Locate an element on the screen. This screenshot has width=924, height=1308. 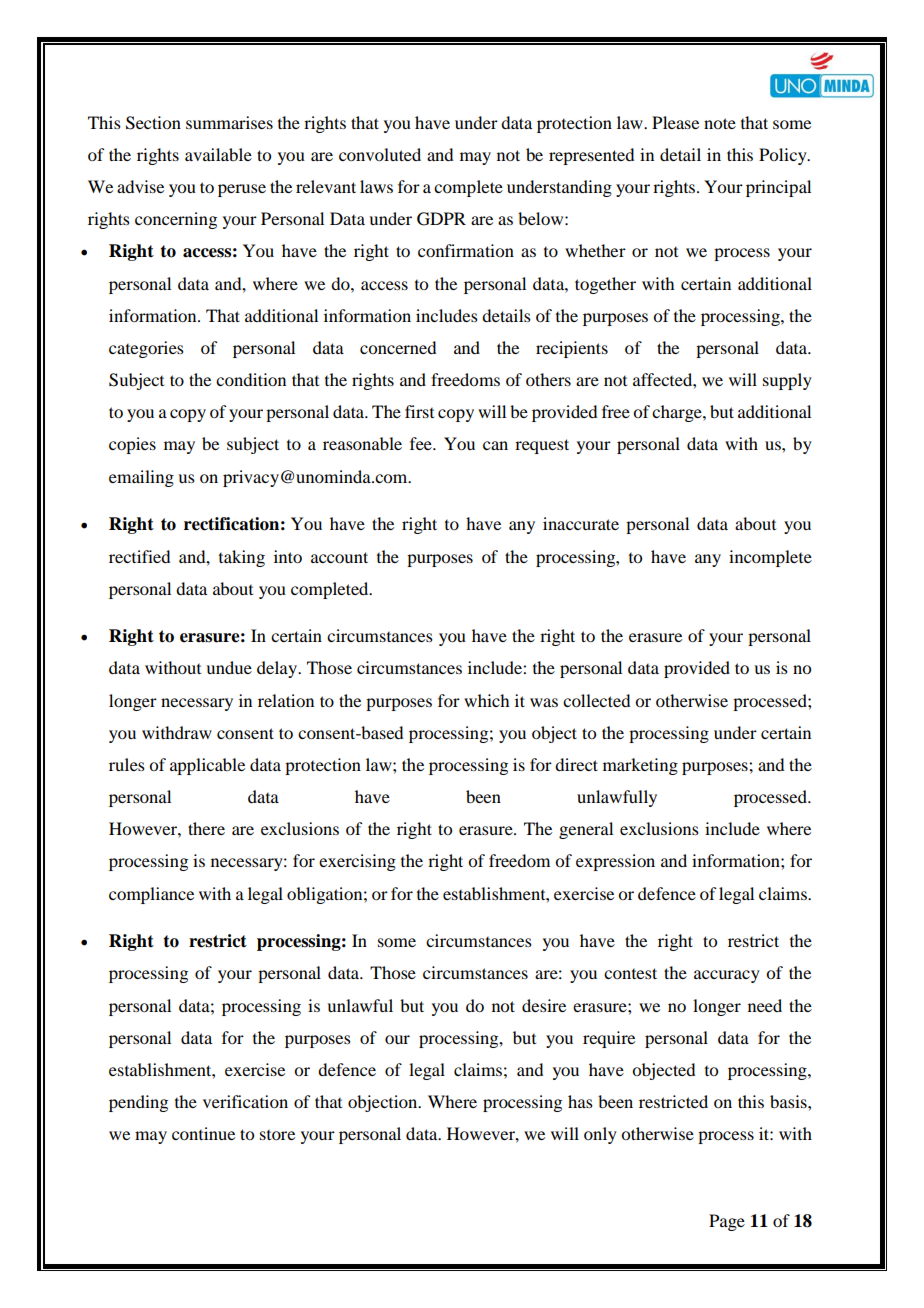
collected is located at coordinates (596, 700).
